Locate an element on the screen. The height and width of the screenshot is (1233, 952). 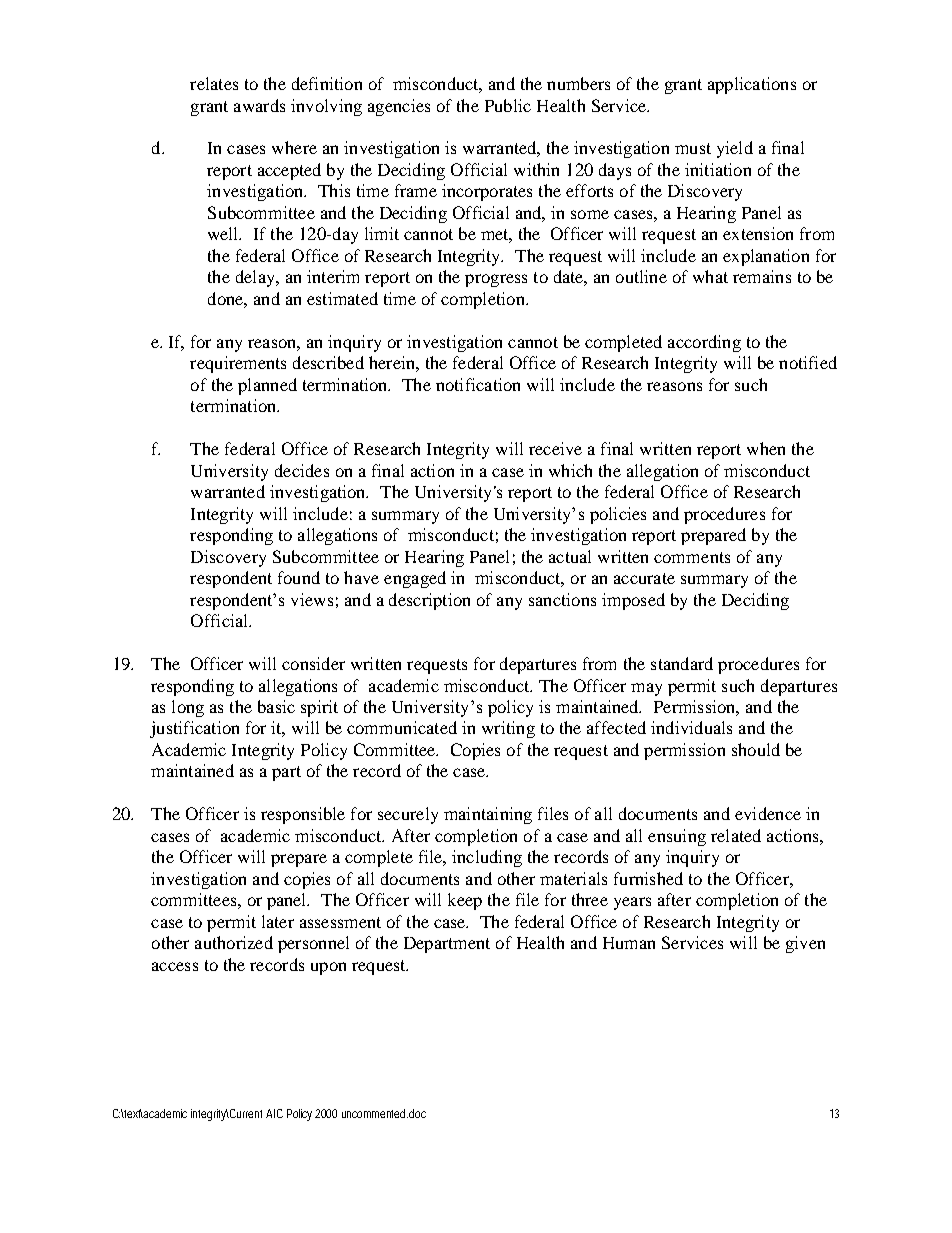
authorized is located at coordinates (234, 942).
